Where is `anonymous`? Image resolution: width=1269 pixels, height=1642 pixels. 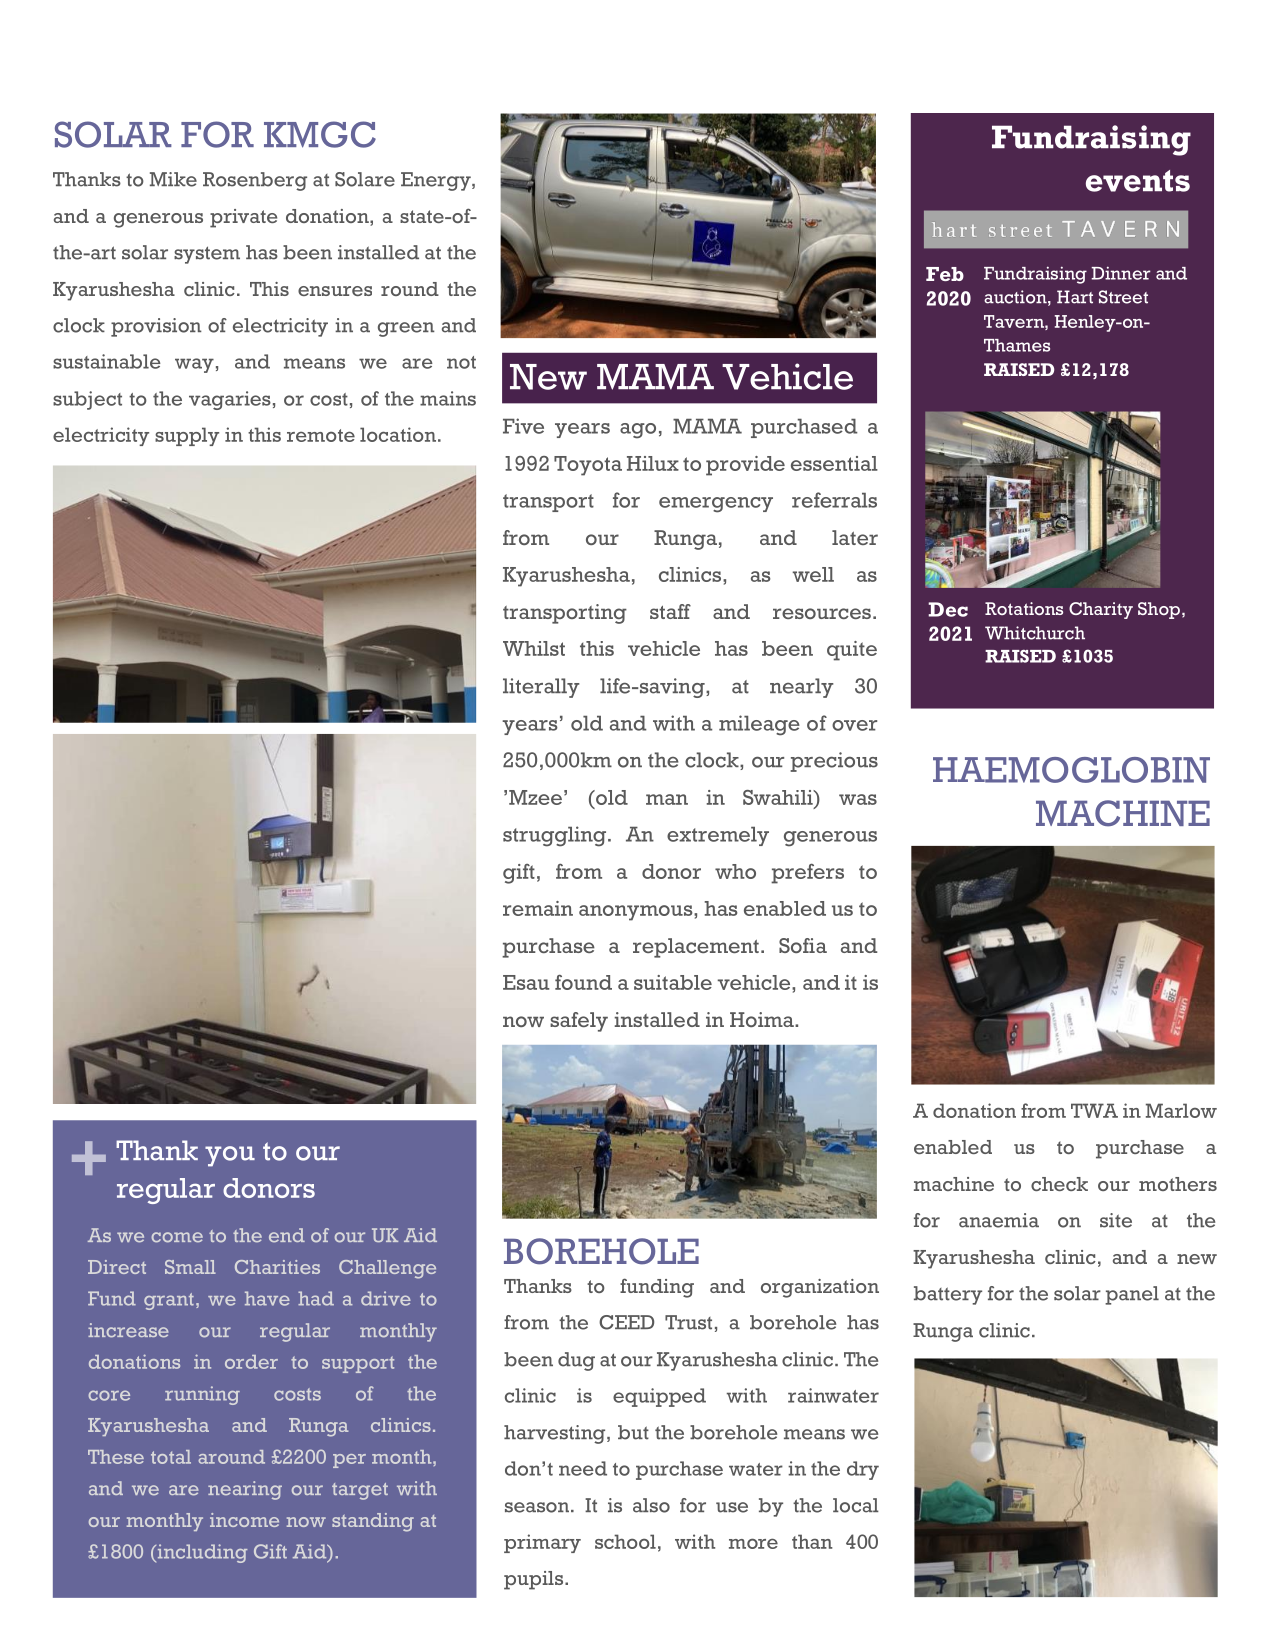 anonymous is located at coordinates (637, 913).
